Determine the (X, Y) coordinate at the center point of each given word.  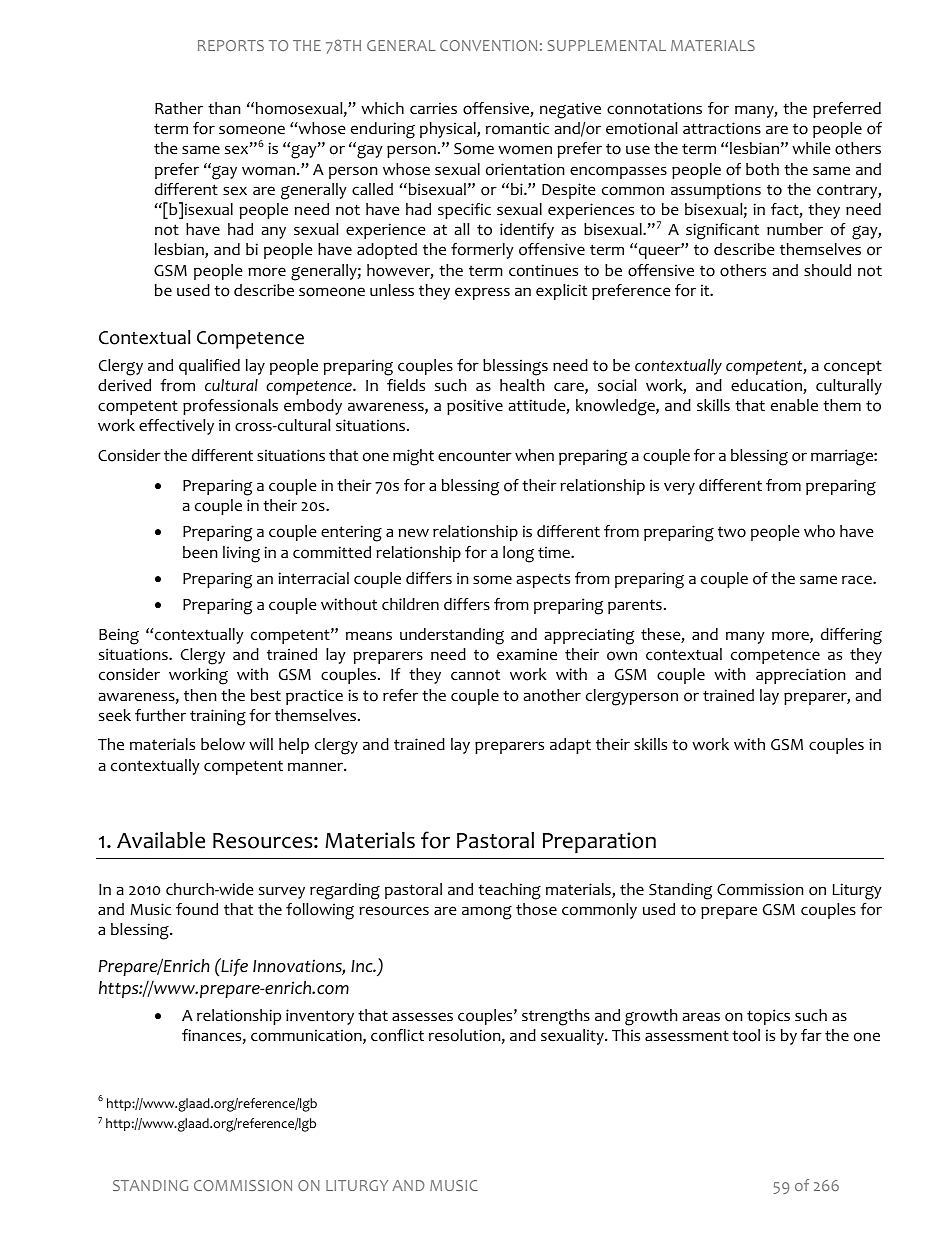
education (767, 386)
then (200, 695)
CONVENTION (488, 45)
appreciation (801, 676)
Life (233, 967)
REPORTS (231, 45)
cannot (475, 675)
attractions (722, 128)
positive (475, 407)
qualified (209, 367)
